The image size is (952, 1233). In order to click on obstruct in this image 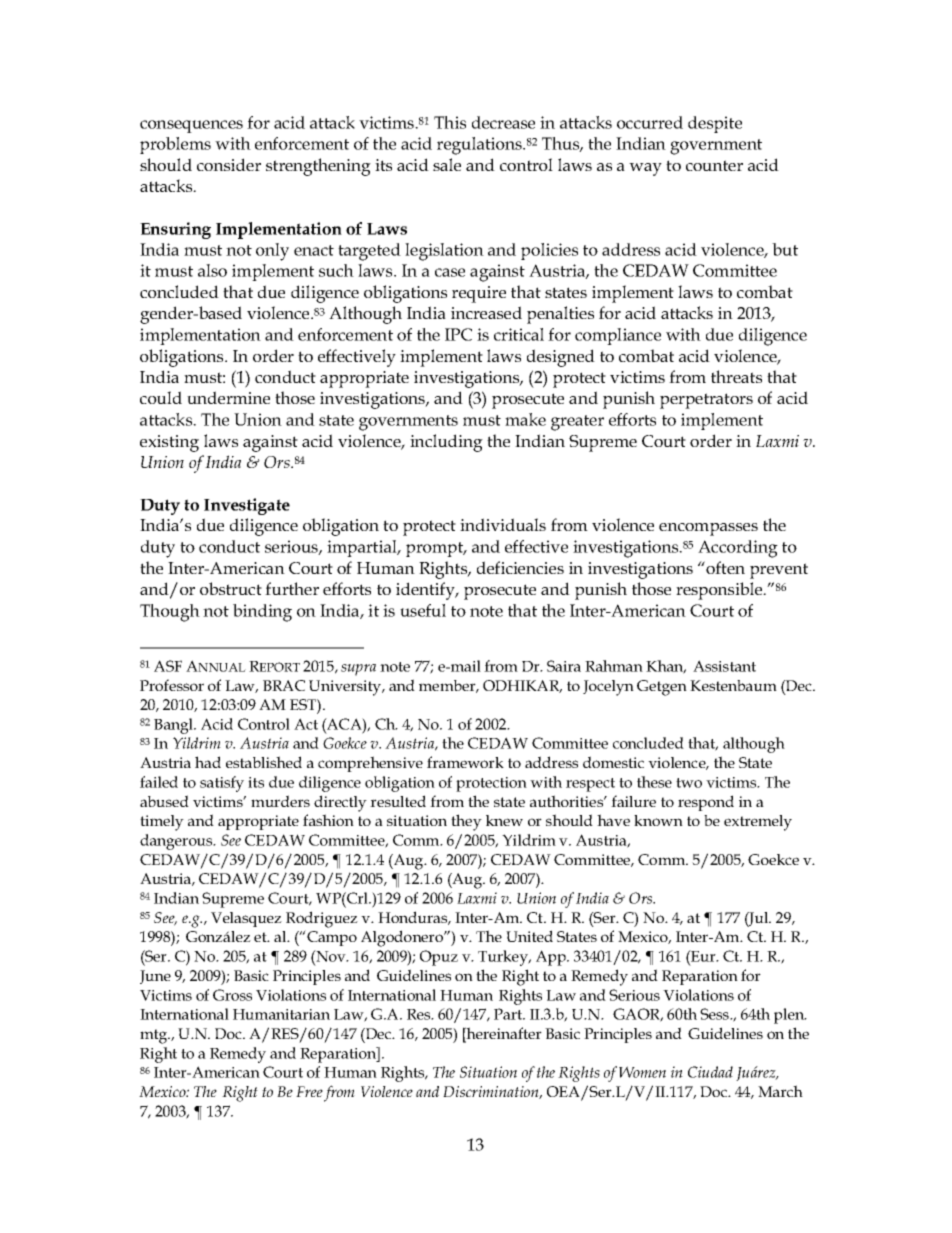, I will do `click(231, 588)`.
